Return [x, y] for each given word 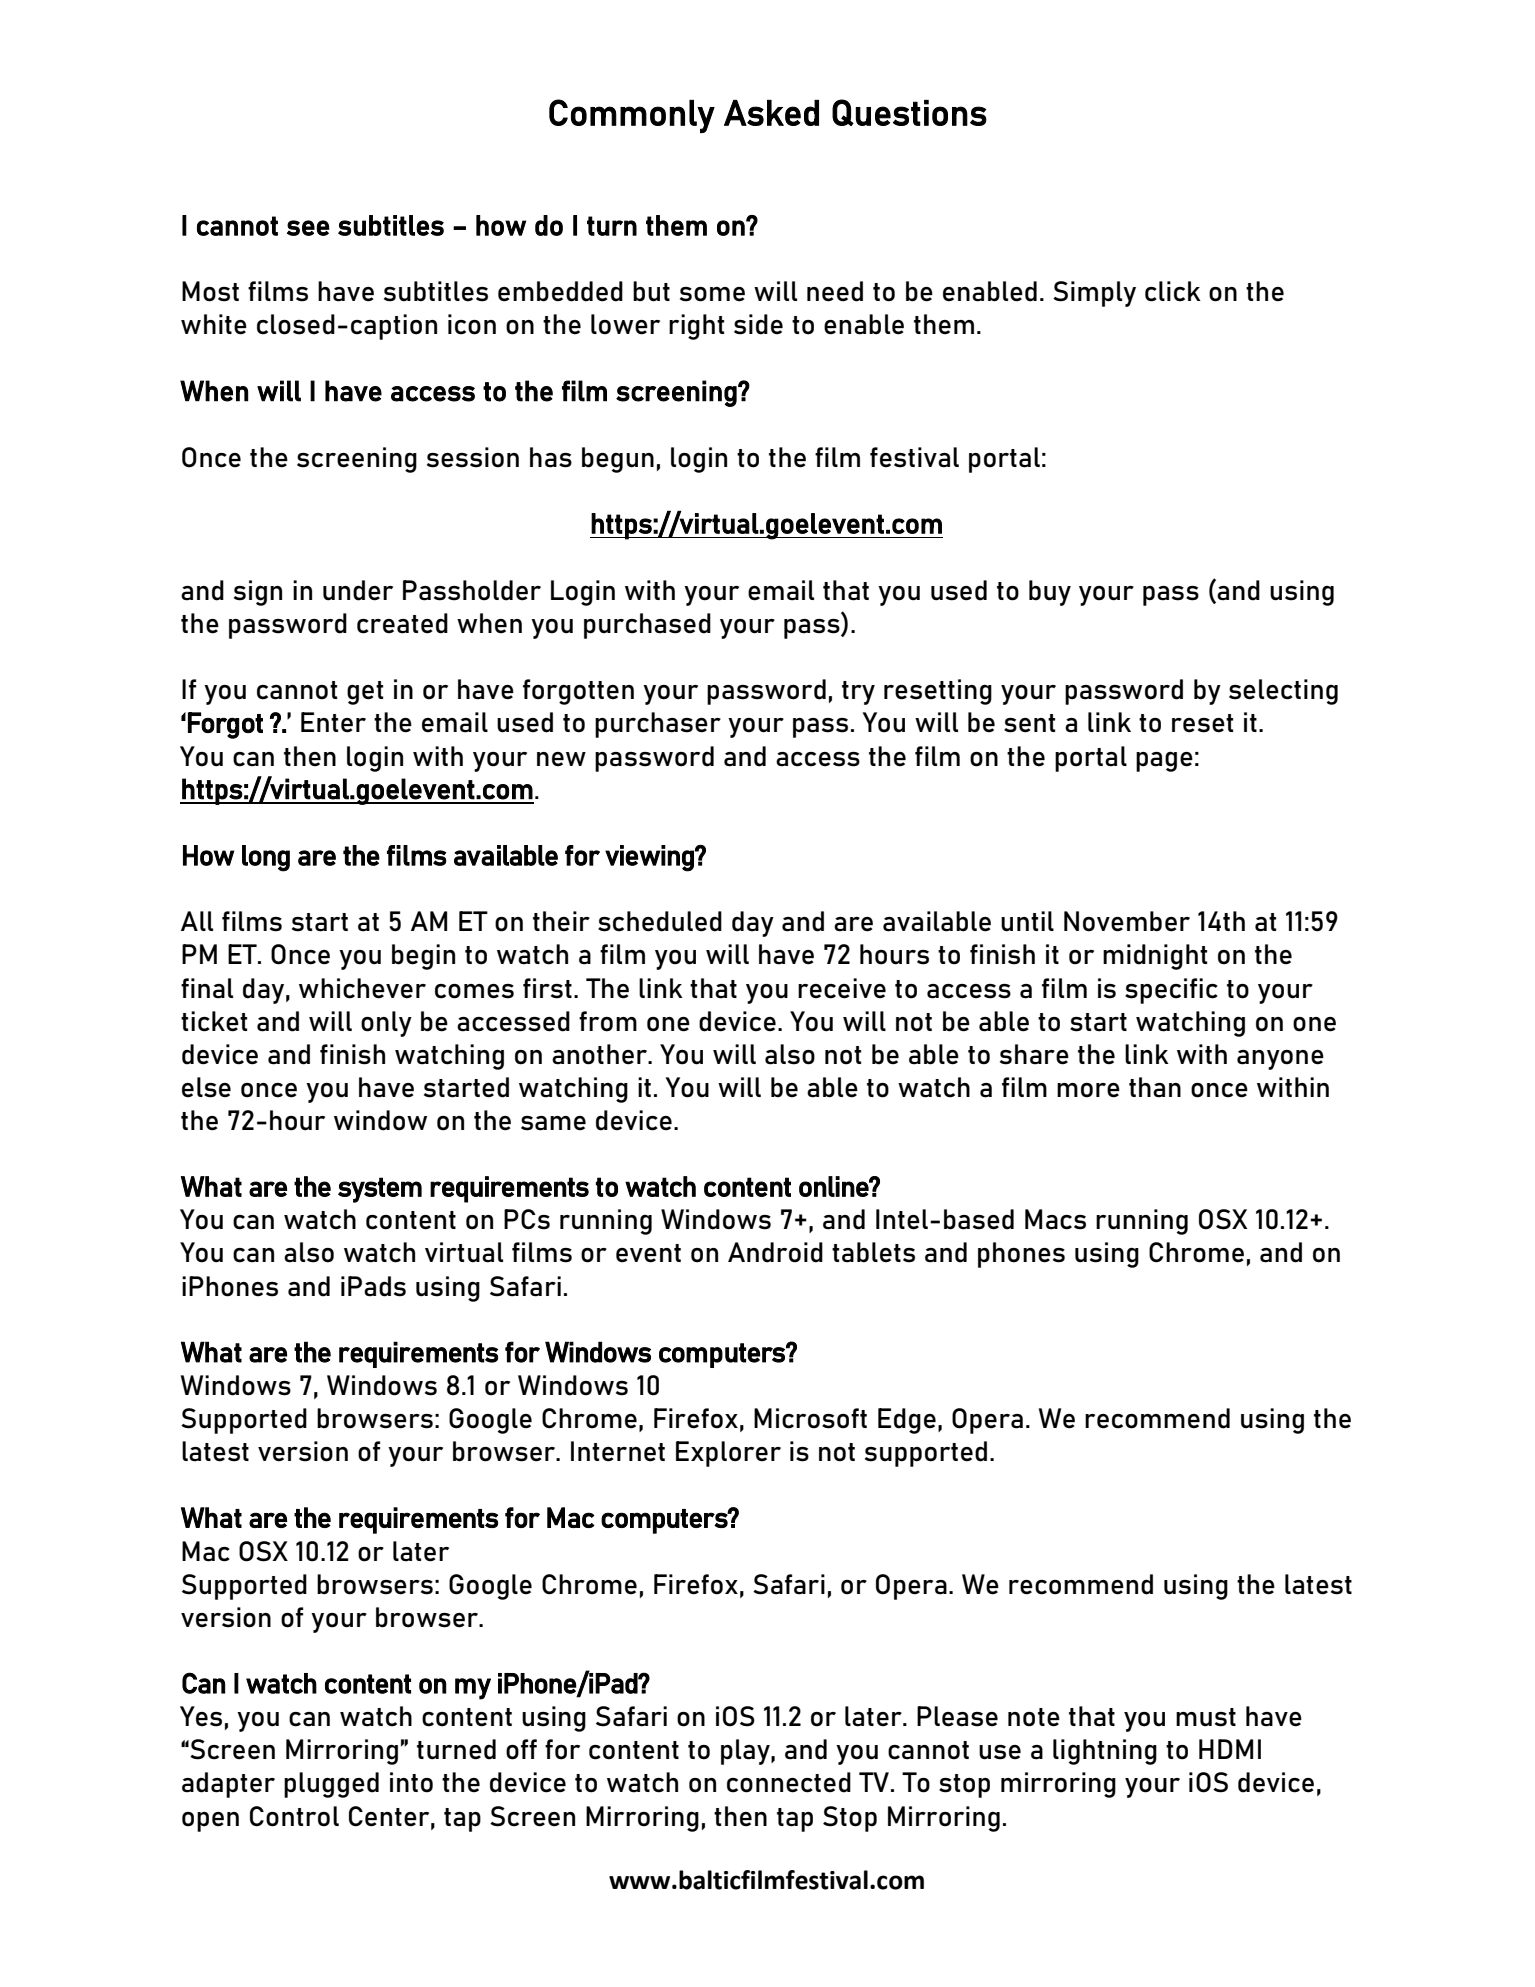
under [358, 590]
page [1164, 762]
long [266, 858]
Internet [618, 1451]
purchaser [658, 725]
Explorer [728, 1454]
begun [618, 460]
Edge [907, 1421]
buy [1050, 593]
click [1173, 291]
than [1155, 1087]
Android [775, 1252]
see [308, 228]
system [380, 1190]
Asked [771, 113]
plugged [331, 1785]
